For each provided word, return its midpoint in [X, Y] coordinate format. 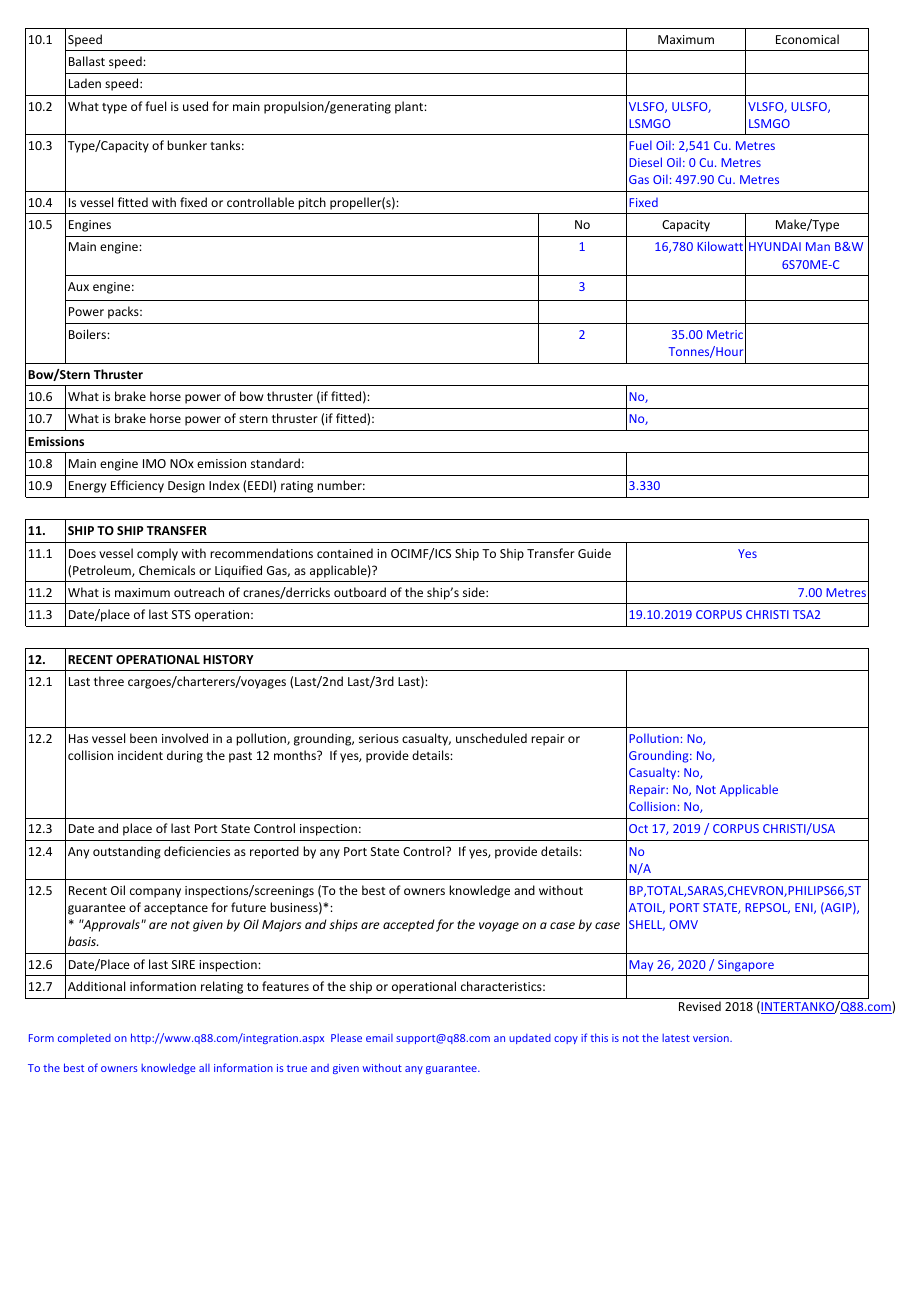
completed [84, 1039]
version [712, 1038]
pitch [312, 203]
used [195, 106]
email [379, 1038]
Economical [807, 39]
